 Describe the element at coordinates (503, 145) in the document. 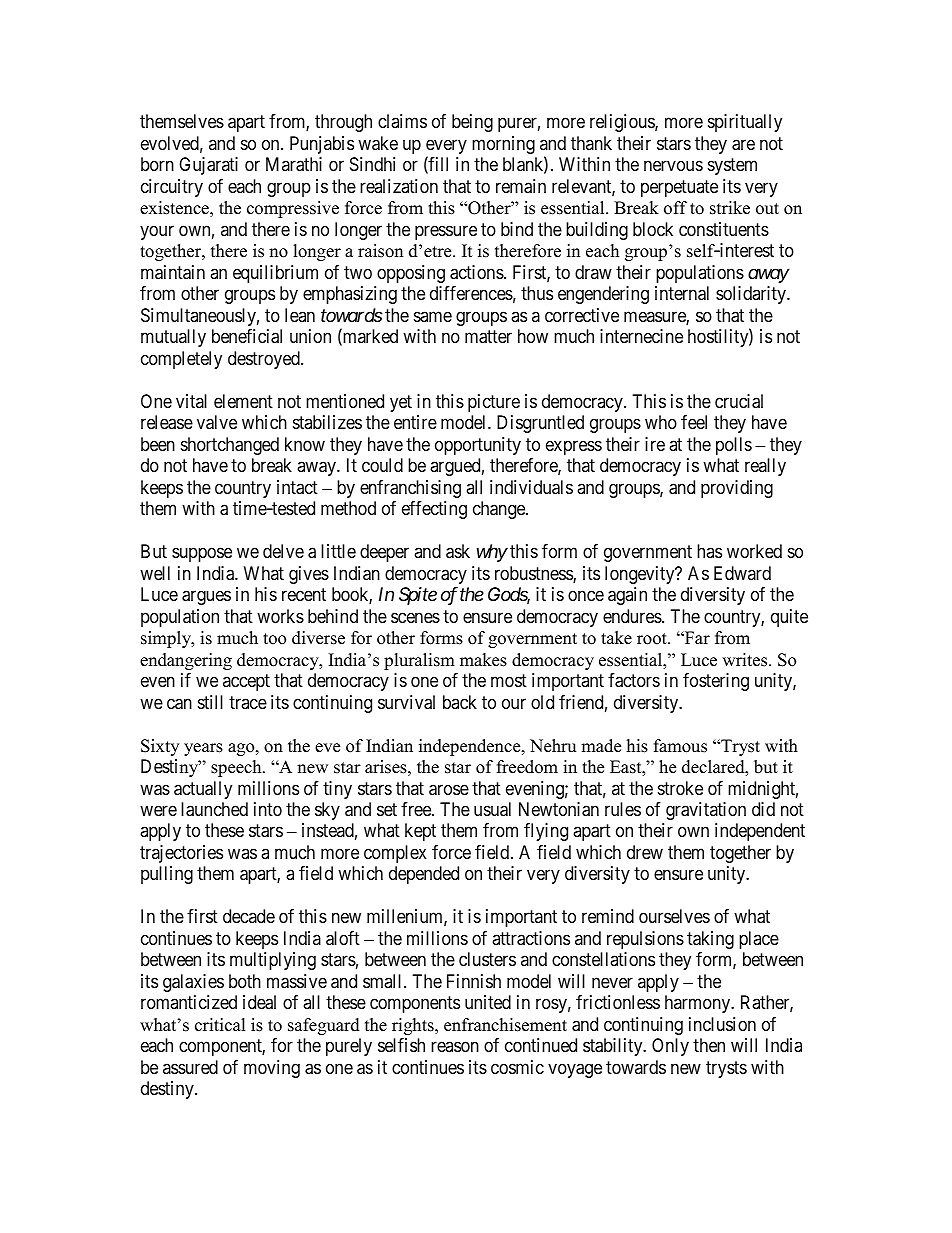

I see `morning` at that location.
